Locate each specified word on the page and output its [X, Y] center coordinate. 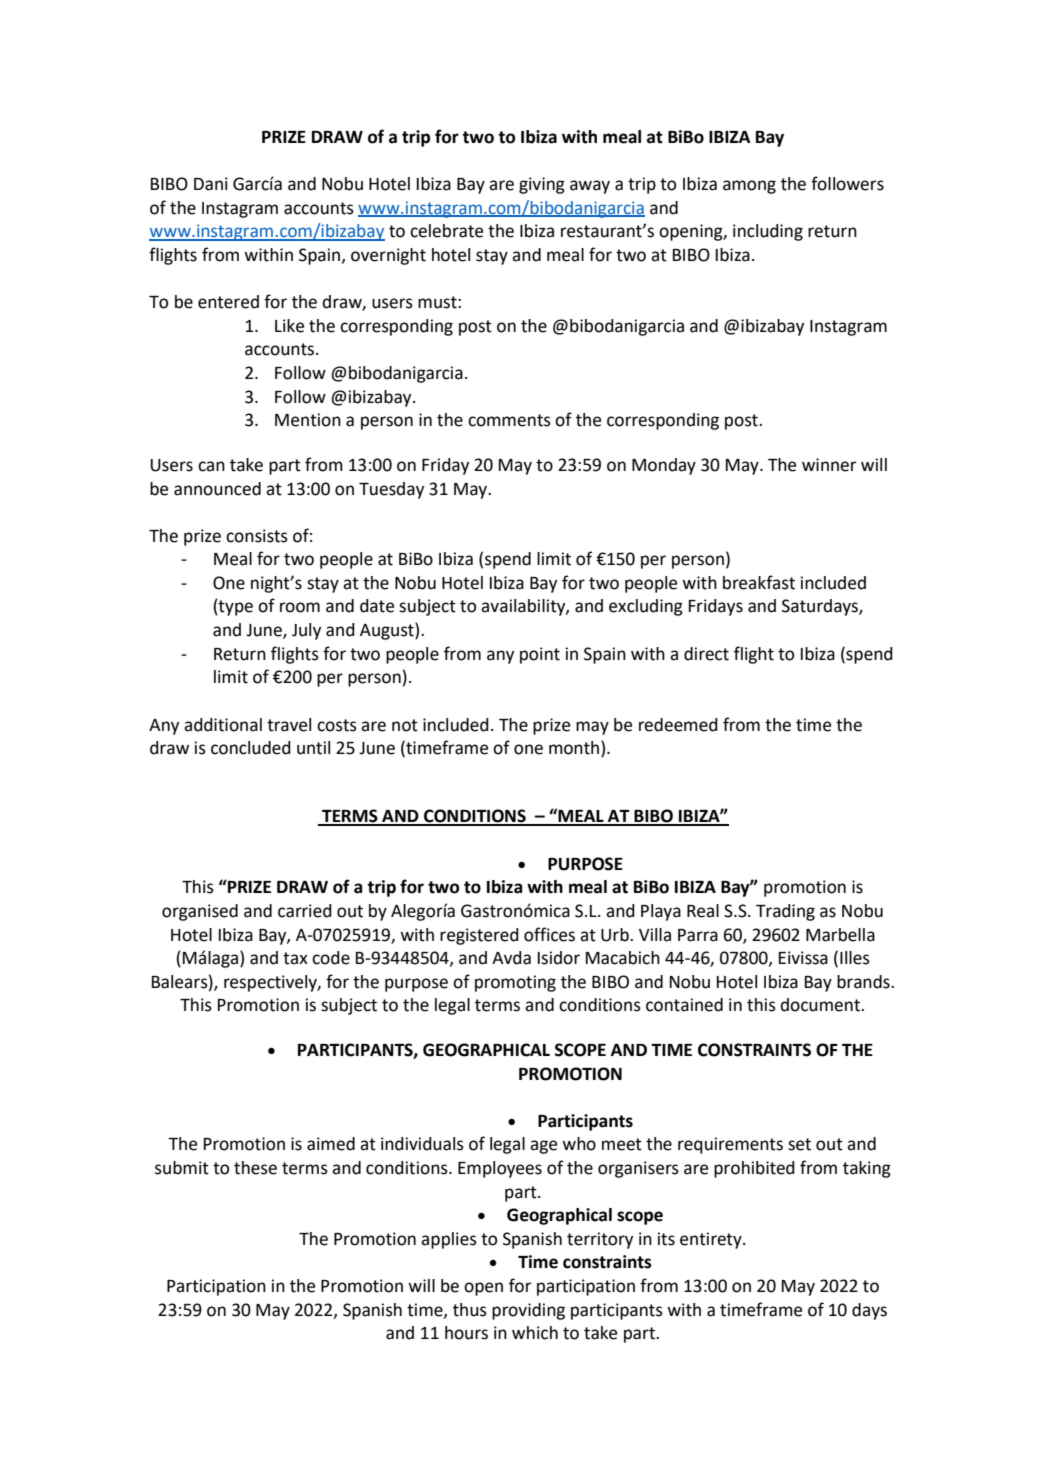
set [799, 1144]
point [540, 655]
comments [509, 420]
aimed [331, 1144]
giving [542, 185]
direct [706, 654]
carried [305, 911]
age [543, 1147]
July [306, 631]
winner [829, 465]
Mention [308, 420]
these [255, 1168]
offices [549, 934]
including [768, 232]
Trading [785, 912]
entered [228, 302]
